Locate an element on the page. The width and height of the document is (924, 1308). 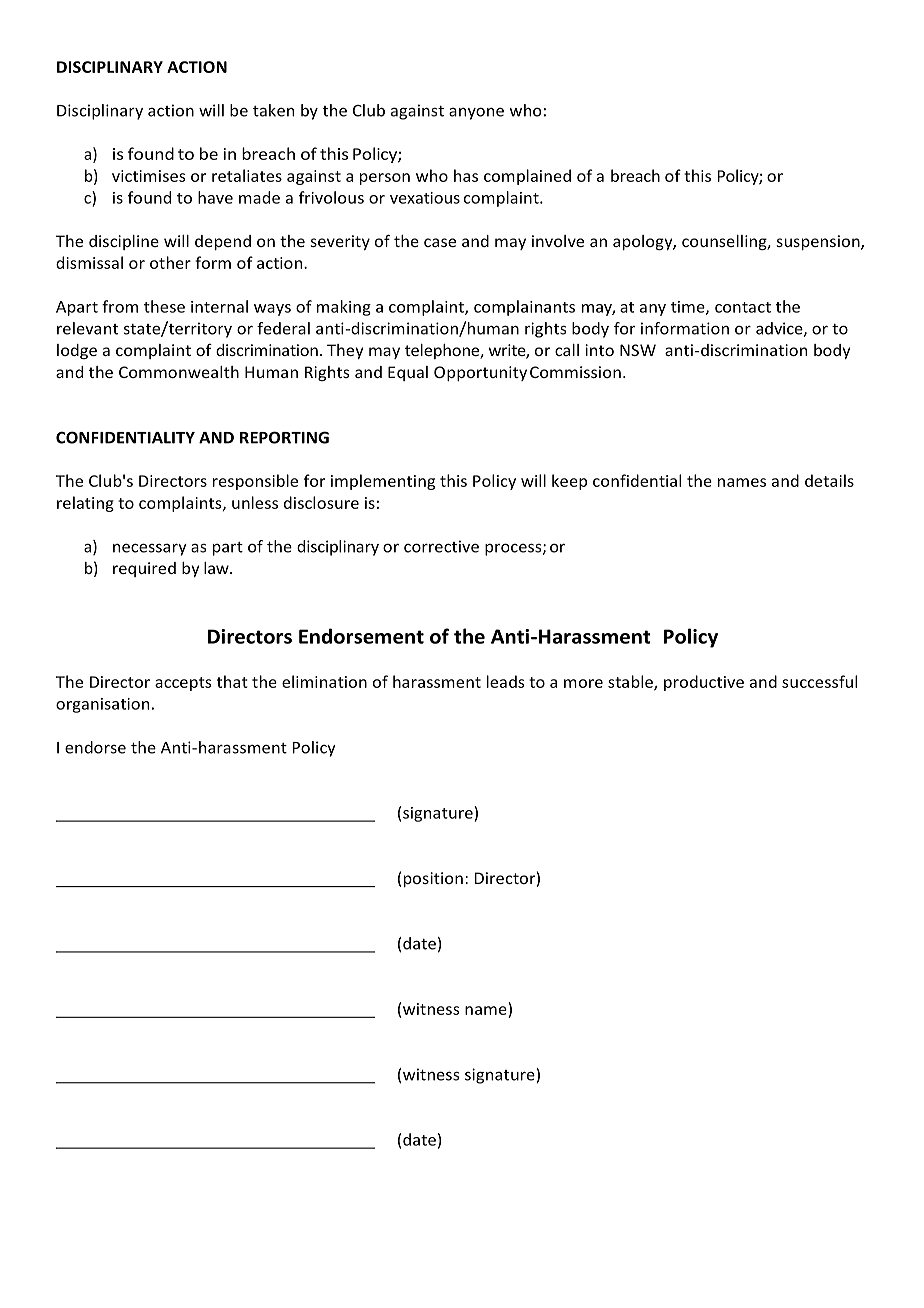
relating is located at coordinates (85, 504).
